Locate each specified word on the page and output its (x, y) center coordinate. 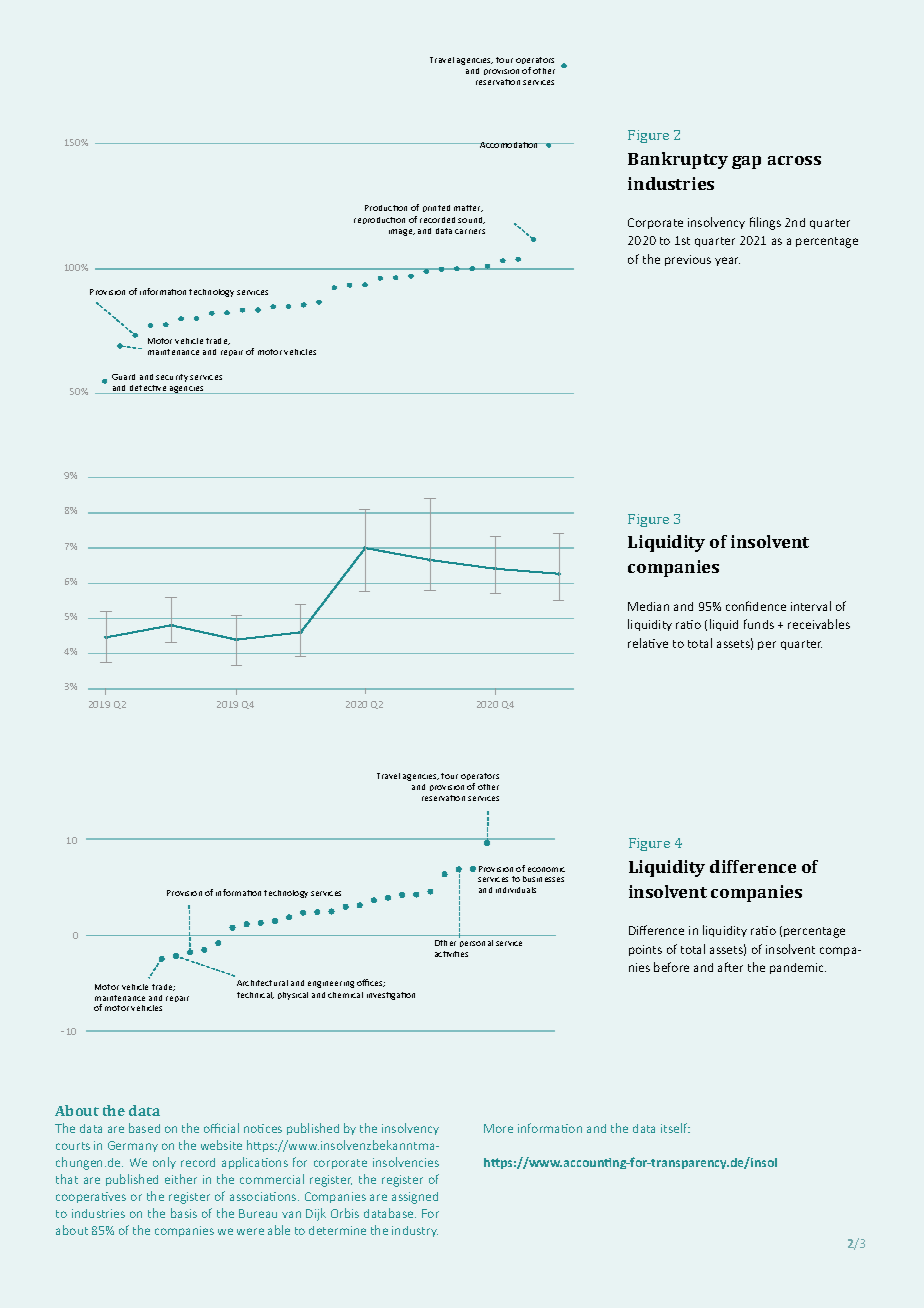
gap (746, 162)
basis (184, 1213)
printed (436, 208)
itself (675, 1128)
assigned (415, 1198)
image (402, 232)
